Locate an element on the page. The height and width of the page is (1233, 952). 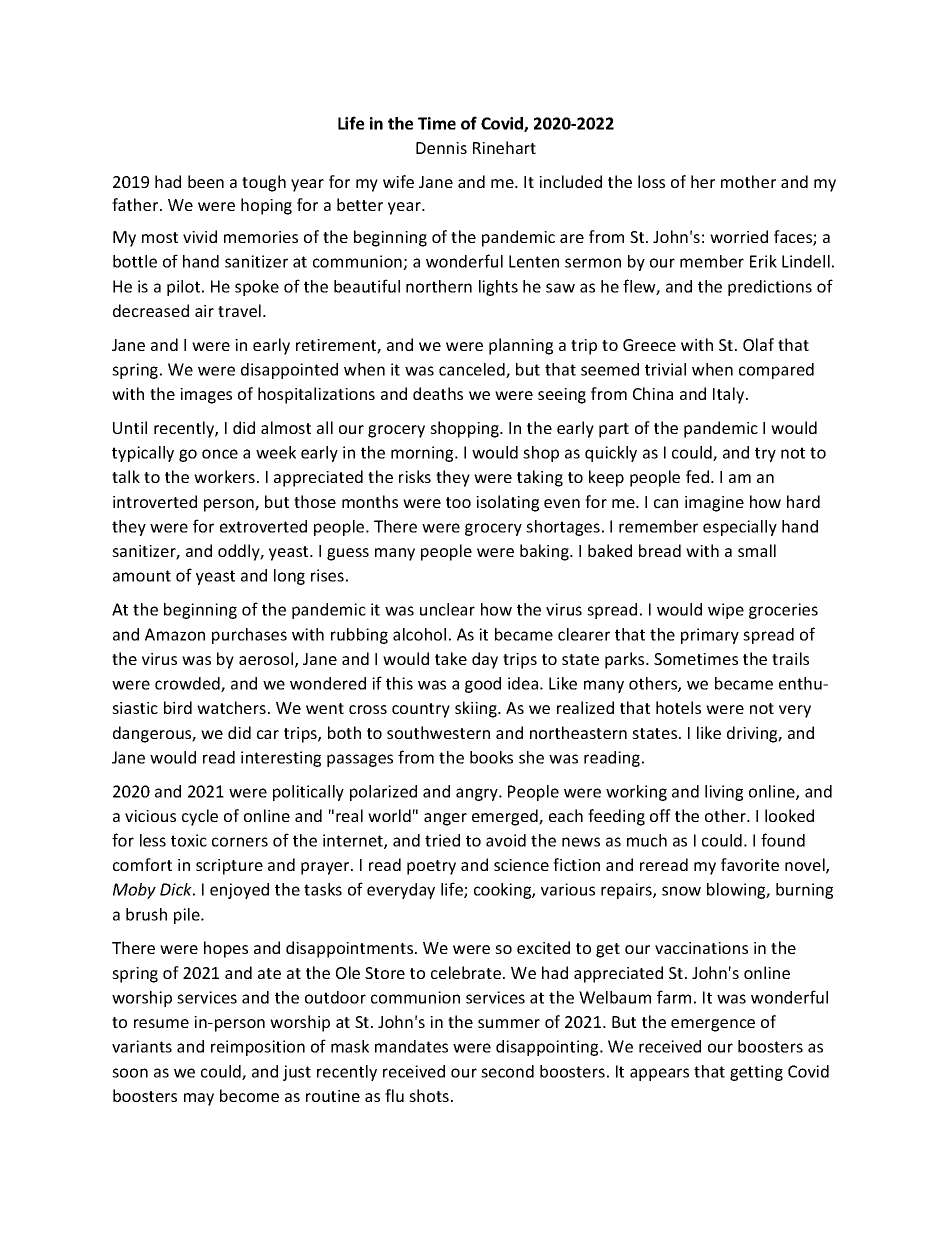
second is located at coordinates (507, 1071).
